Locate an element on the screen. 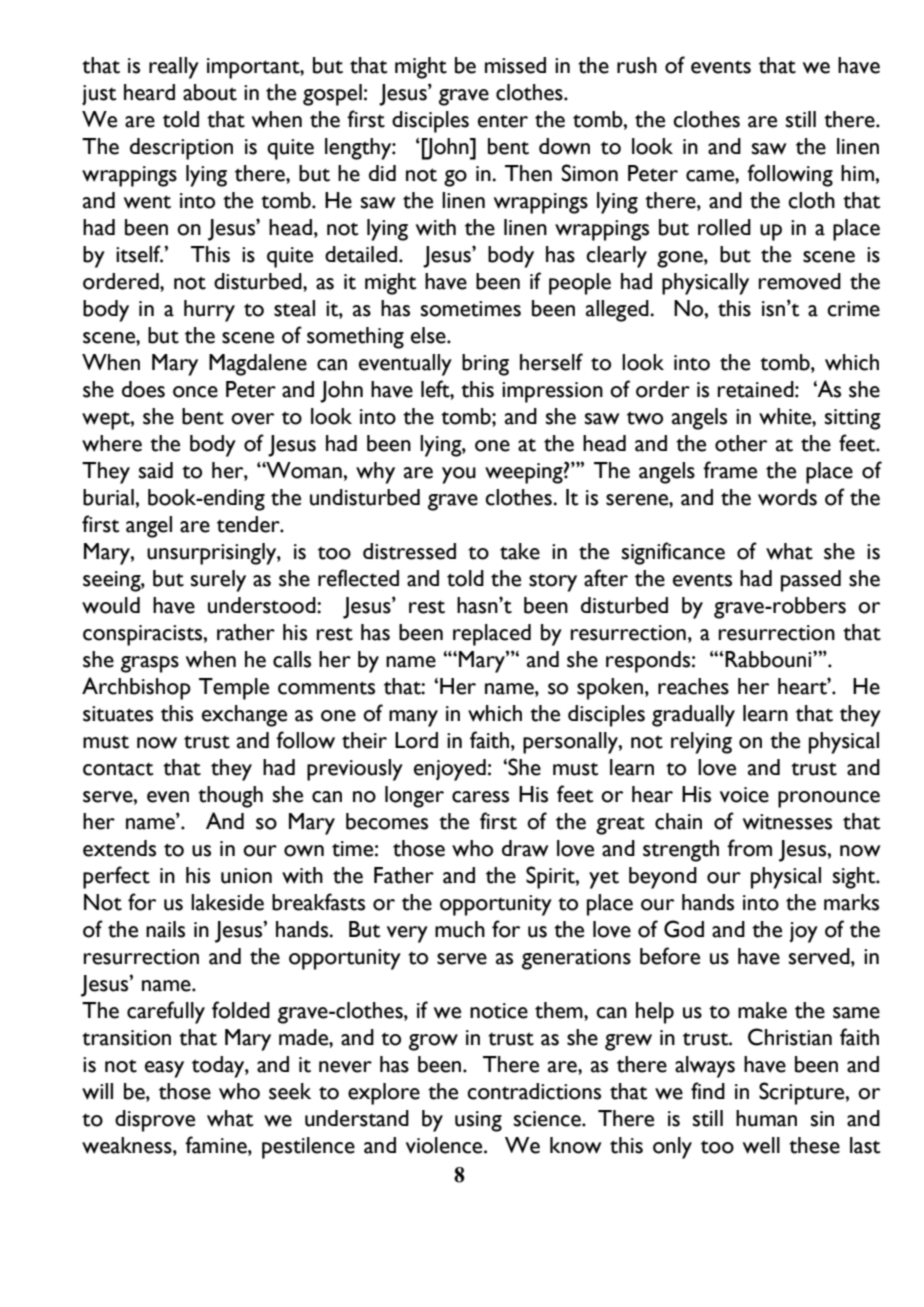 This screenshot has height=1307, width=924. passed is located at coordinates (811, 581).
